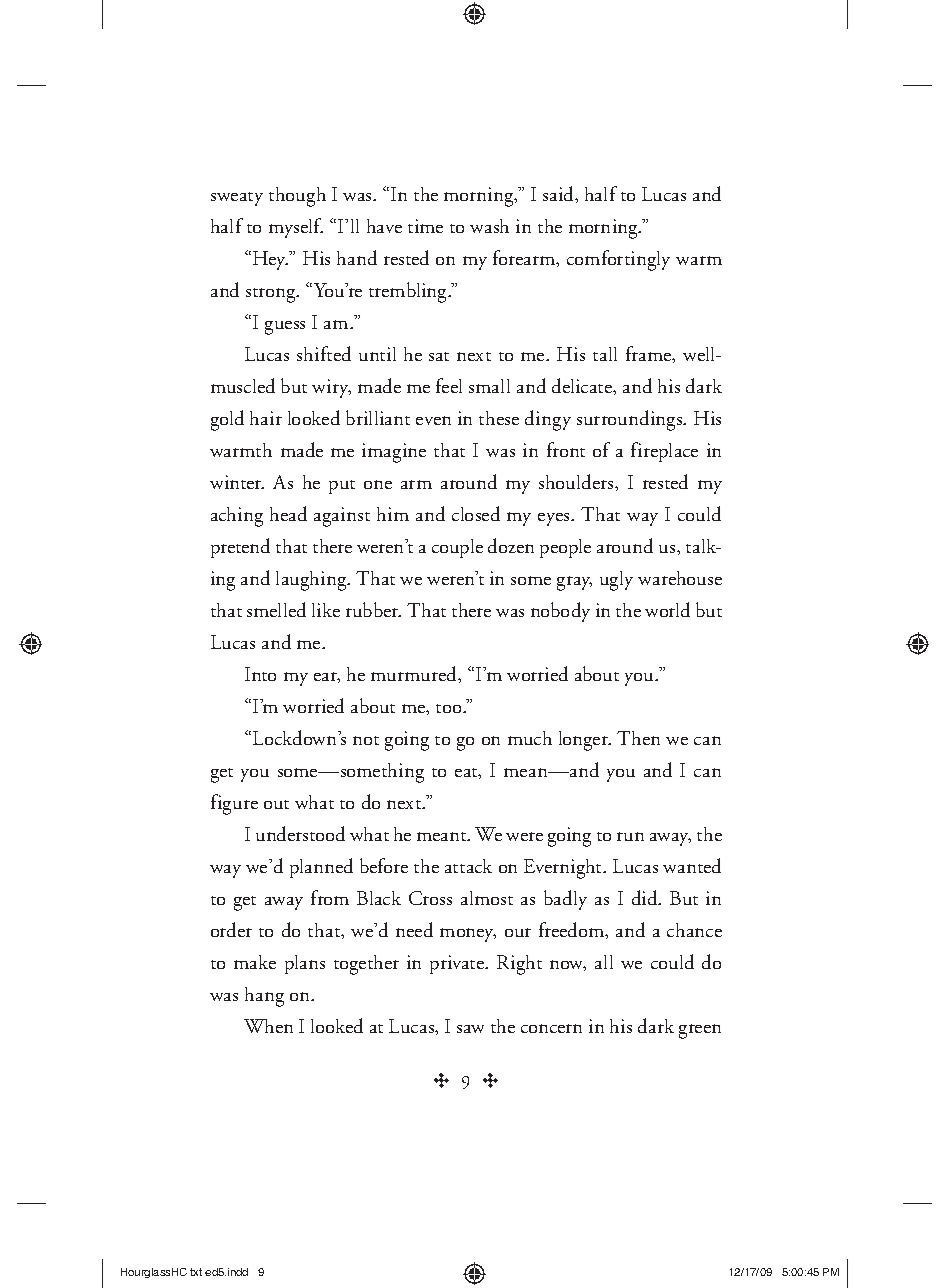 The width and height of the screenshot is (949, 1288). I want to click on even, so click(433, 420).
